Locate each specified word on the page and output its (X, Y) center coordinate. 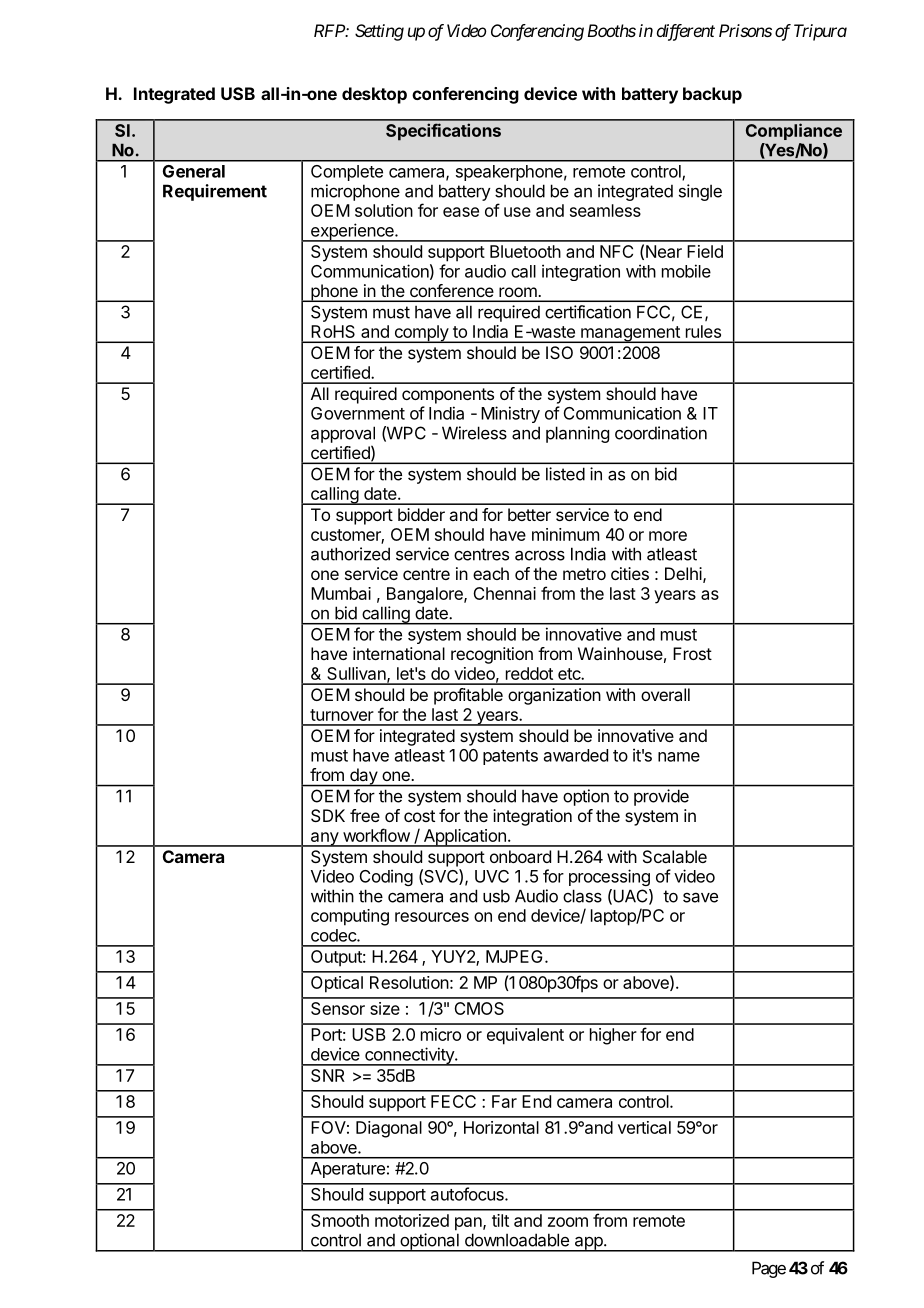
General (194, 171)
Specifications (443, 132)
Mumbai (341, 593)
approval (343, 434)
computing (350, 917)
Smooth (340, 1220)
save (700, 897)
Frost (692, 653)
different (686, 32)
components (448, 396)
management (630, 334)
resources (432, 917)
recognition (492, 655)
